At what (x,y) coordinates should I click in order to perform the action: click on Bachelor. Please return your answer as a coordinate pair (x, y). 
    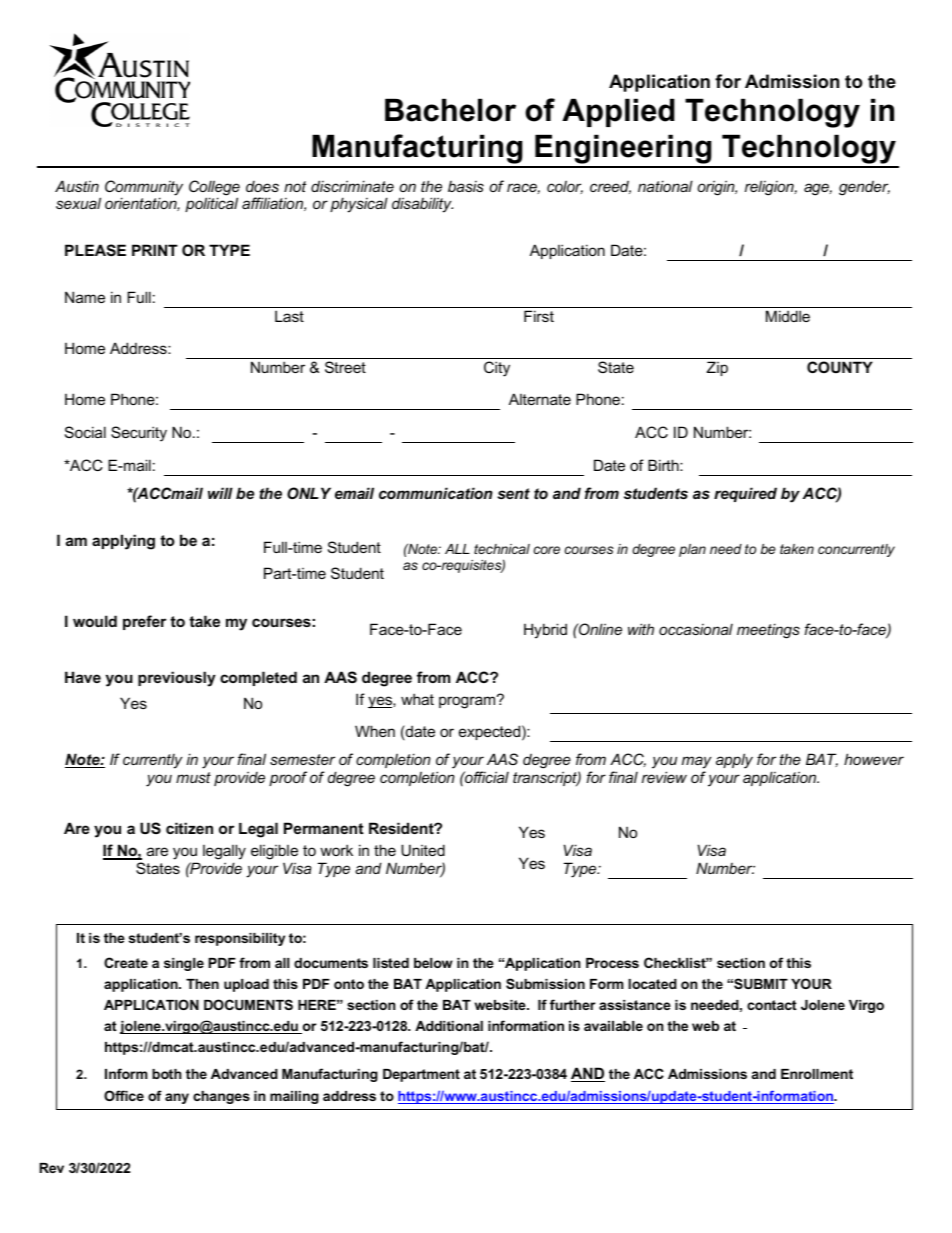
    Looking at the image, I should click on (450, 110).
